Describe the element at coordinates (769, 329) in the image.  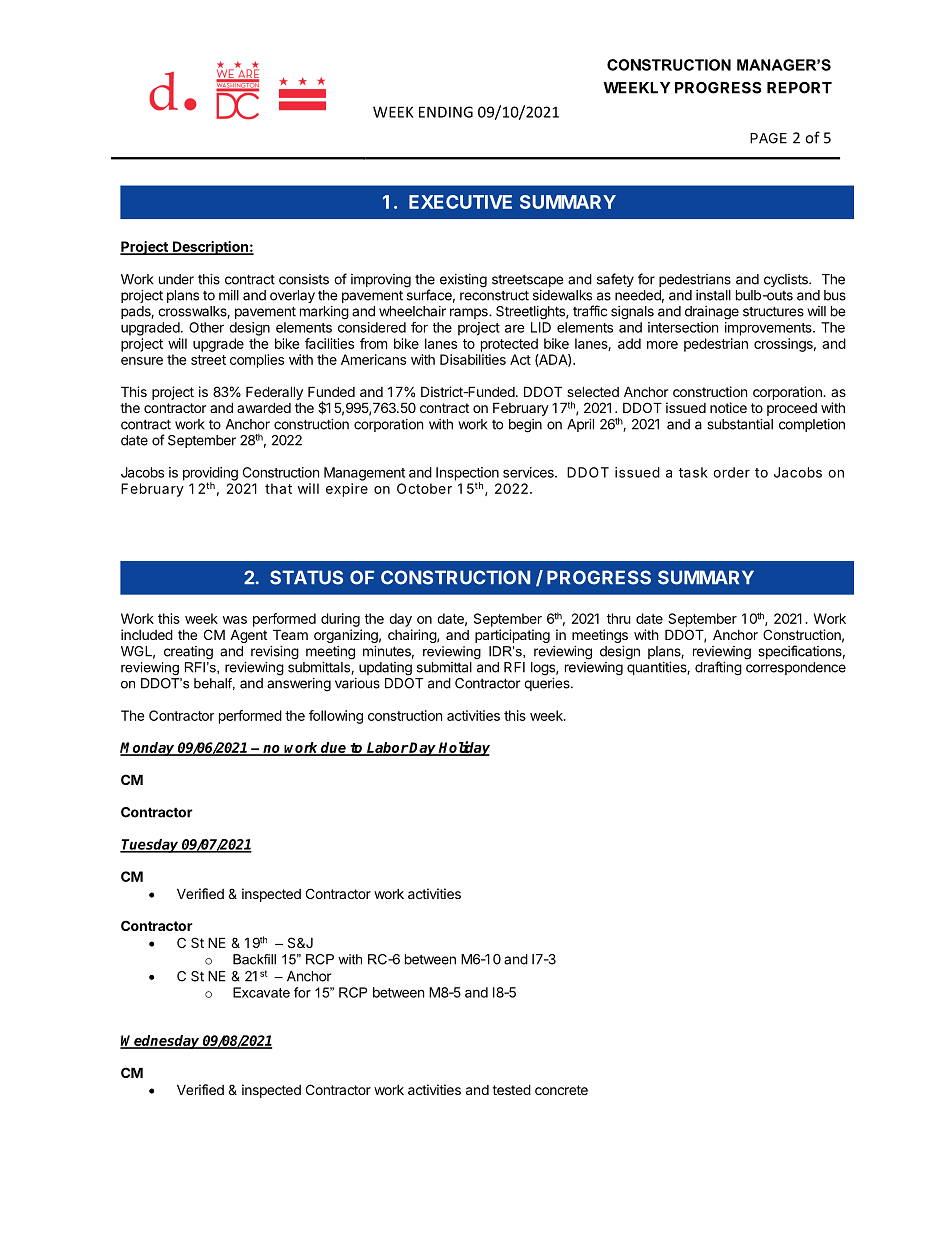
I see `improvements` at that location.
